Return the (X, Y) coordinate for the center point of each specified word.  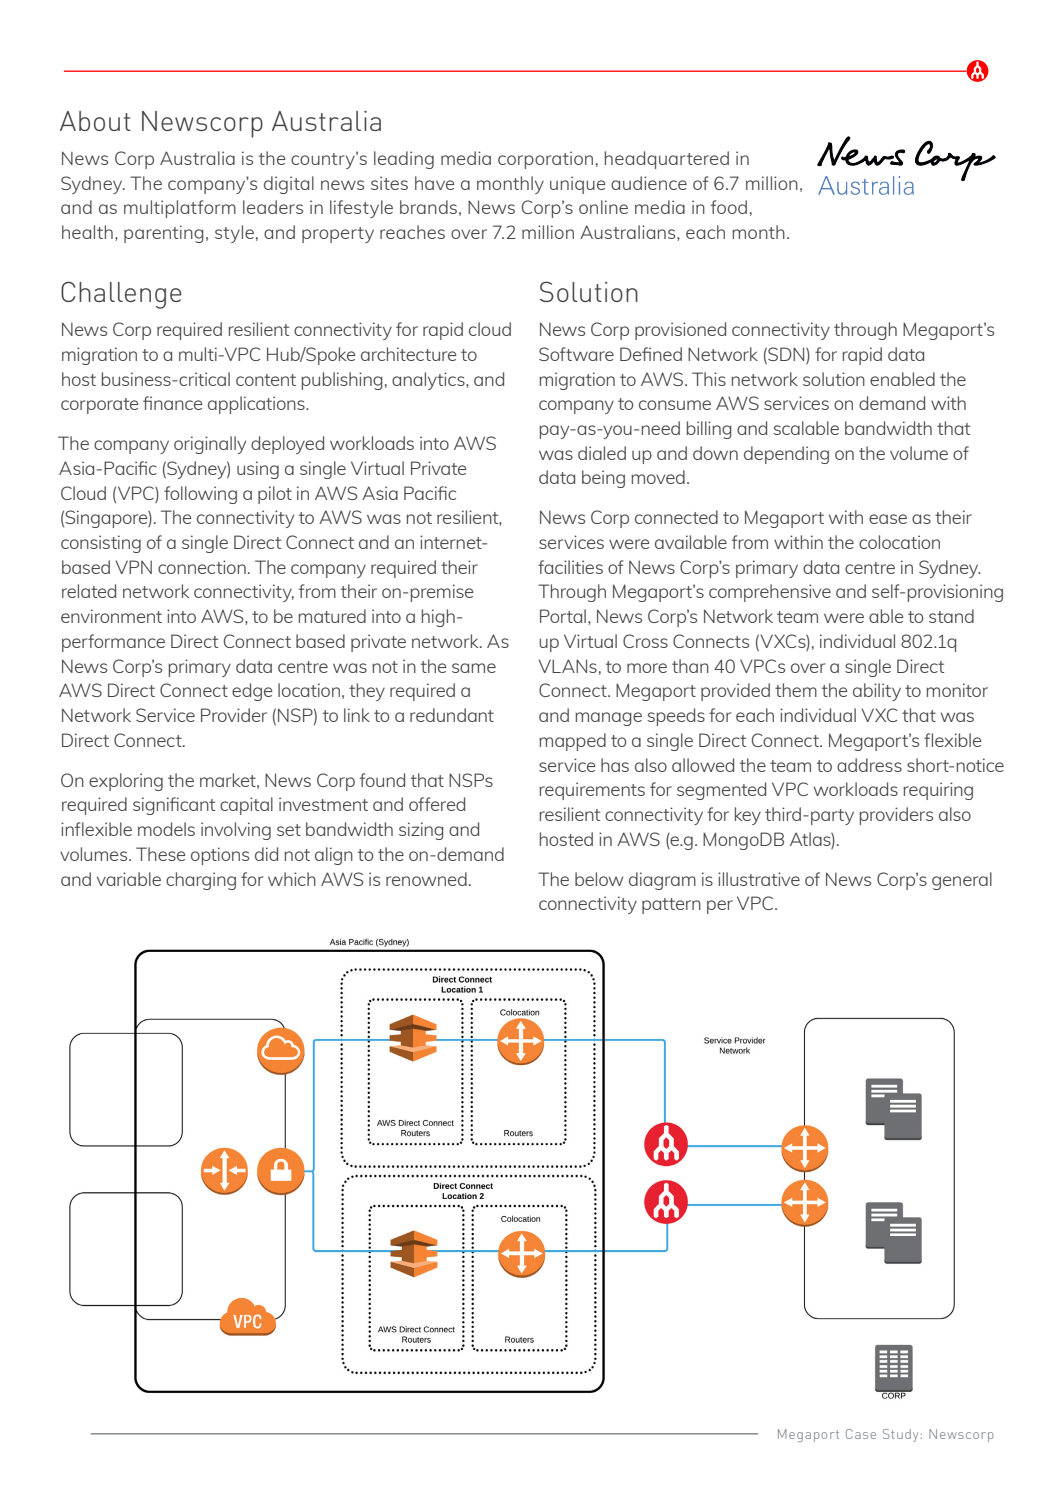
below (599, 879)
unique (578, 185)
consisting (101, 544)
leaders (273, 207)
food (729, 207)
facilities (570, 567)
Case (861, 1434)
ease (888, 519)
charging (201, 881)
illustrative (759, 879)
